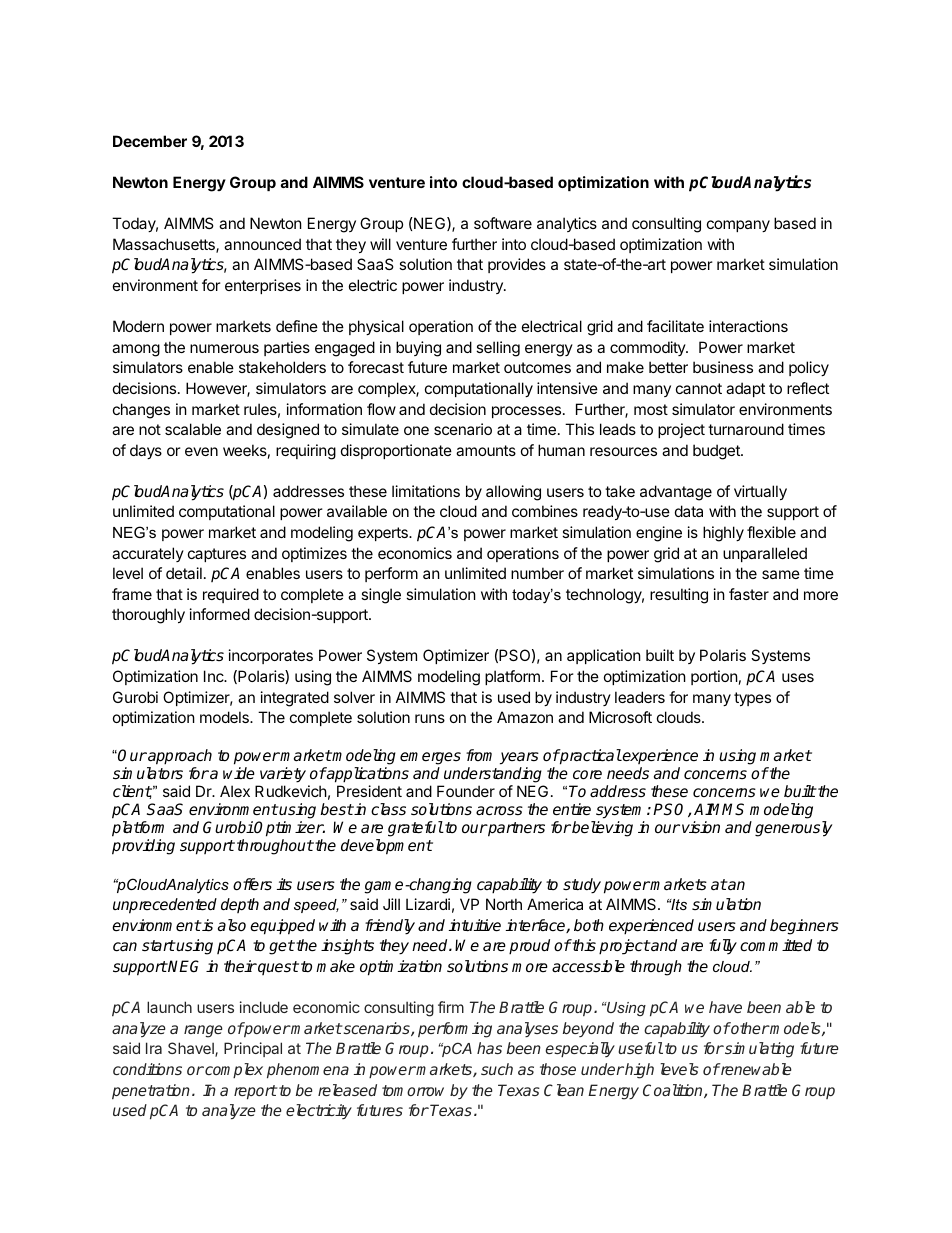 This document has width=952, height=1233. I want to click on informed, so click(220, 614).
